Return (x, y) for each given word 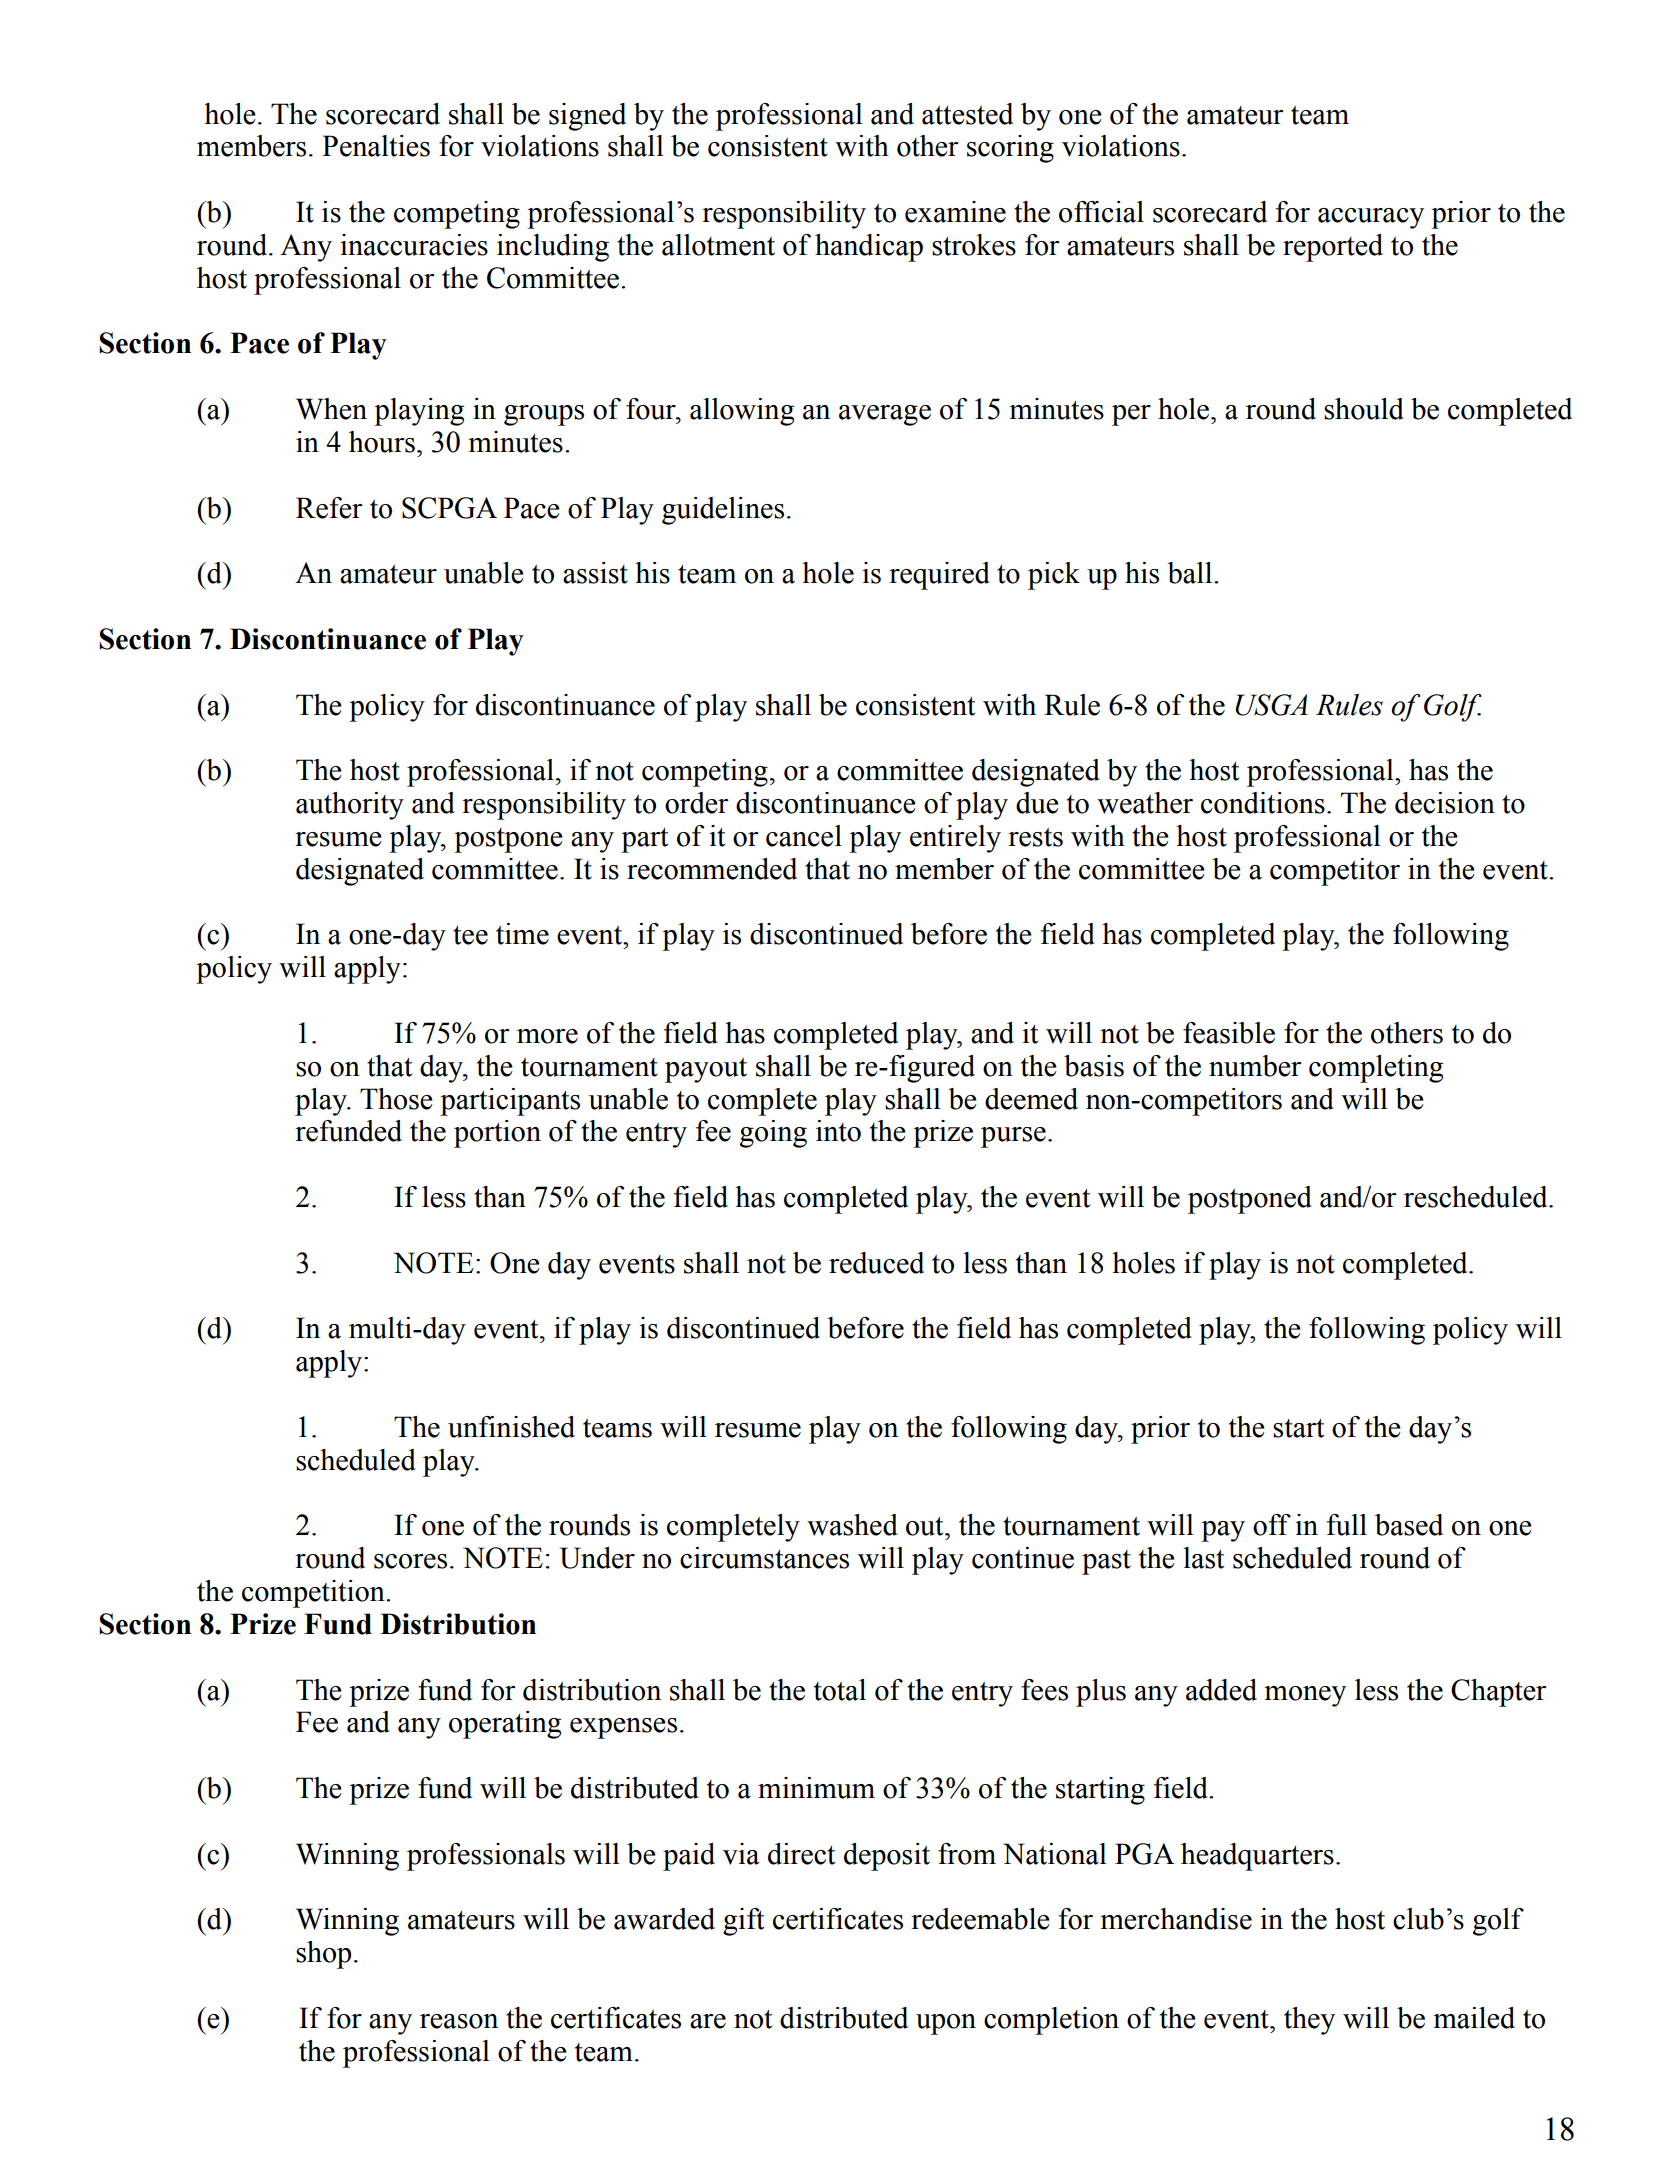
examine (955, 212)
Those (396, 1099)
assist (595, 573)
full (1347, 1525)
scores (410, 1561)
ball (1191, 573)
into (838, 1131)
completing (1376, 1069)
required (939, 576)
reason (459, 2021)
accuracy (1371, 218)
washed (852, 1525)
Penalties (376, 146)
